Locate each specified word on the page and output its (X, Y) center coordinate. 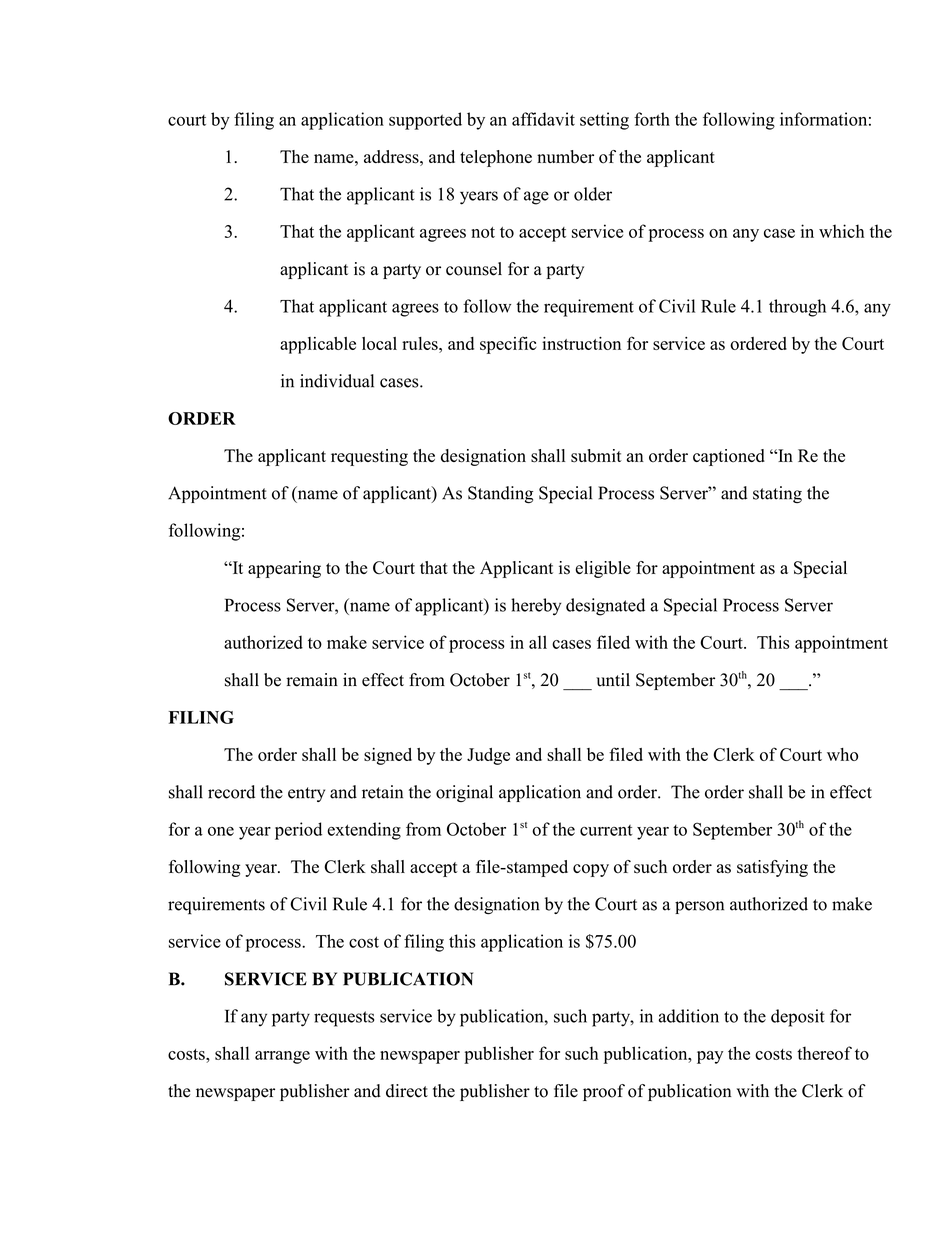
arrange (282, 1057)
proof (604, 1092)
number (565, 157)
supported (425, 121)
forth (652, 119)
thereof (824, 1053)
